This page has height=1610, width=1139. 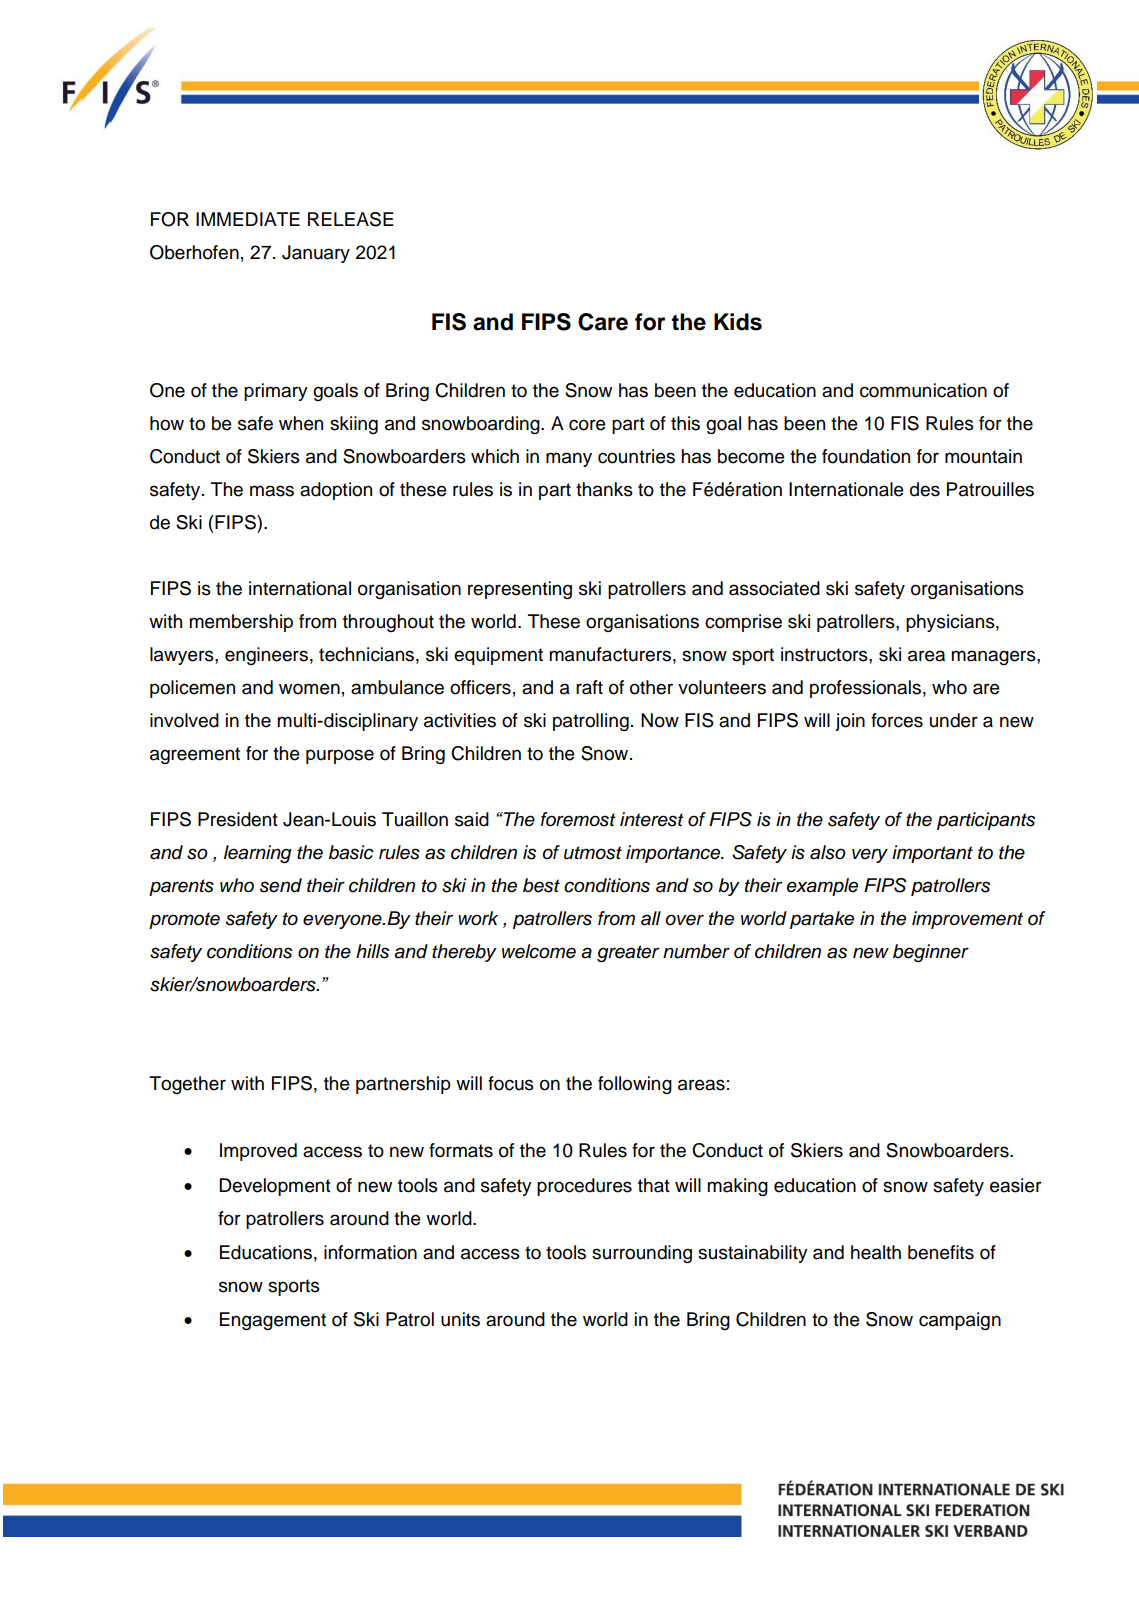 I want to click on Engagement, so click(x=273, y=1321).
